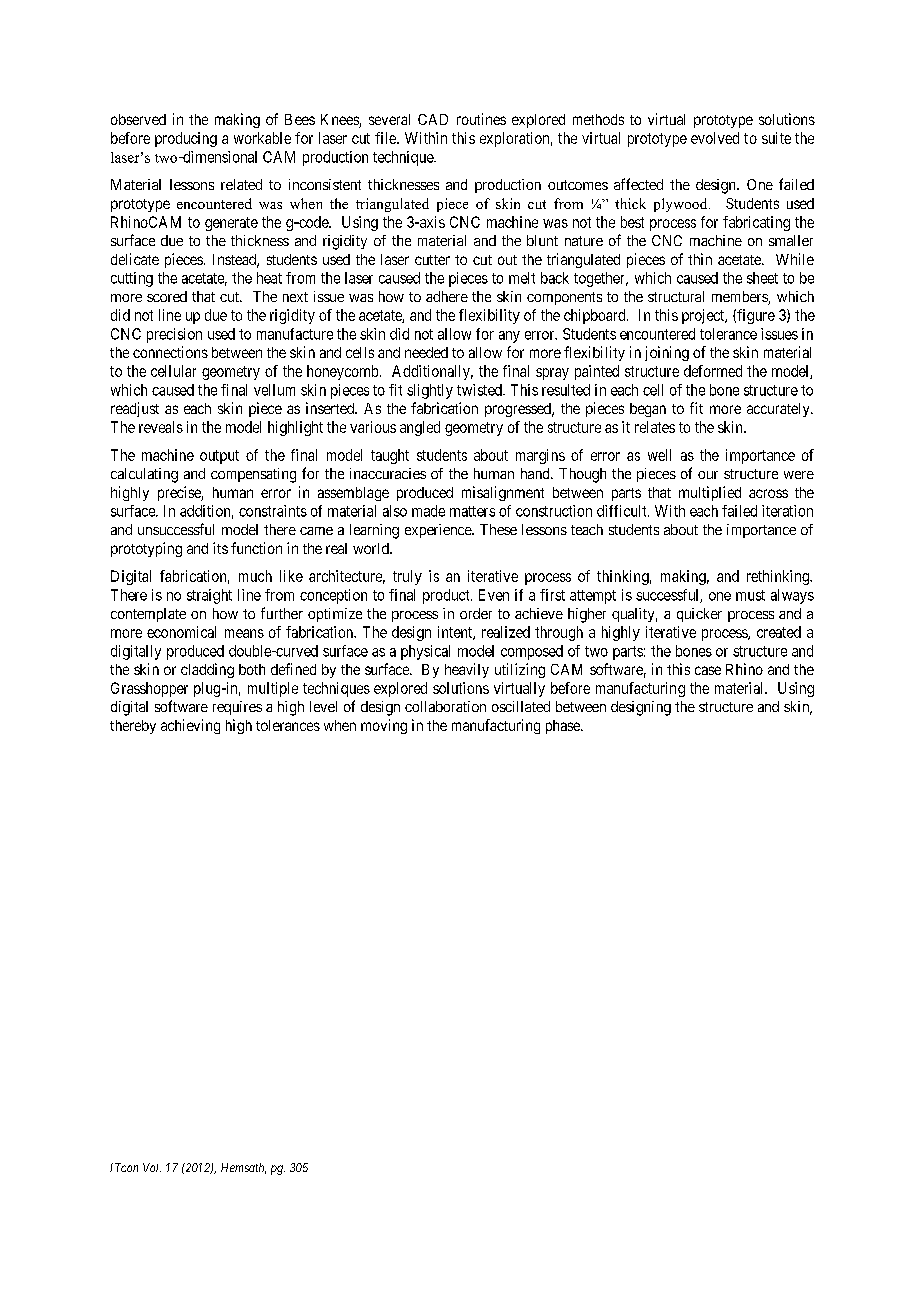 This document has height=1308, width=924. Describe the element at coordinates (407, 577) in the document. I see `truly` at that location.
